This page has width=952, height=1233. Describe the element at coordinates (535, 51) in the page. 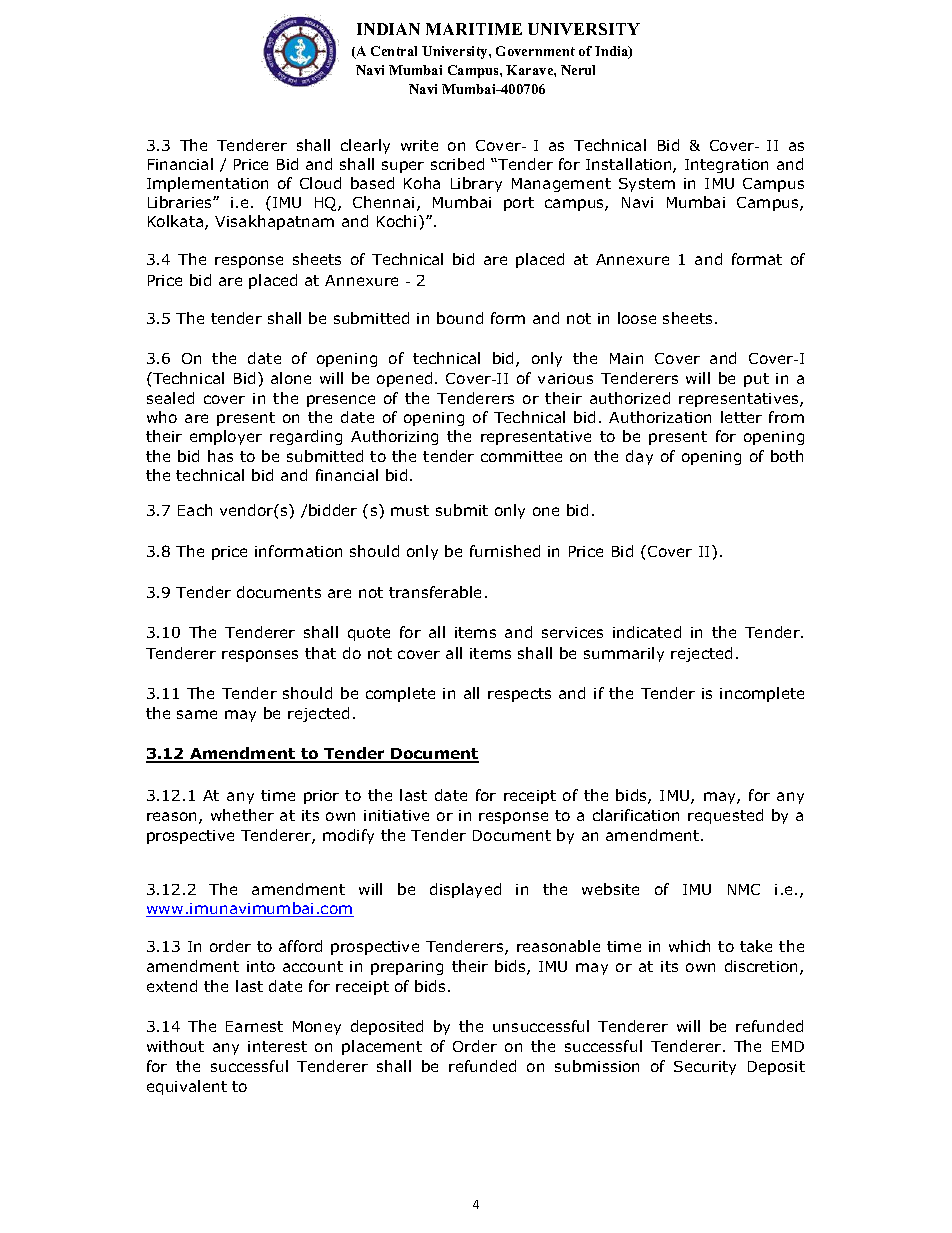

I see `Government` at that location.
